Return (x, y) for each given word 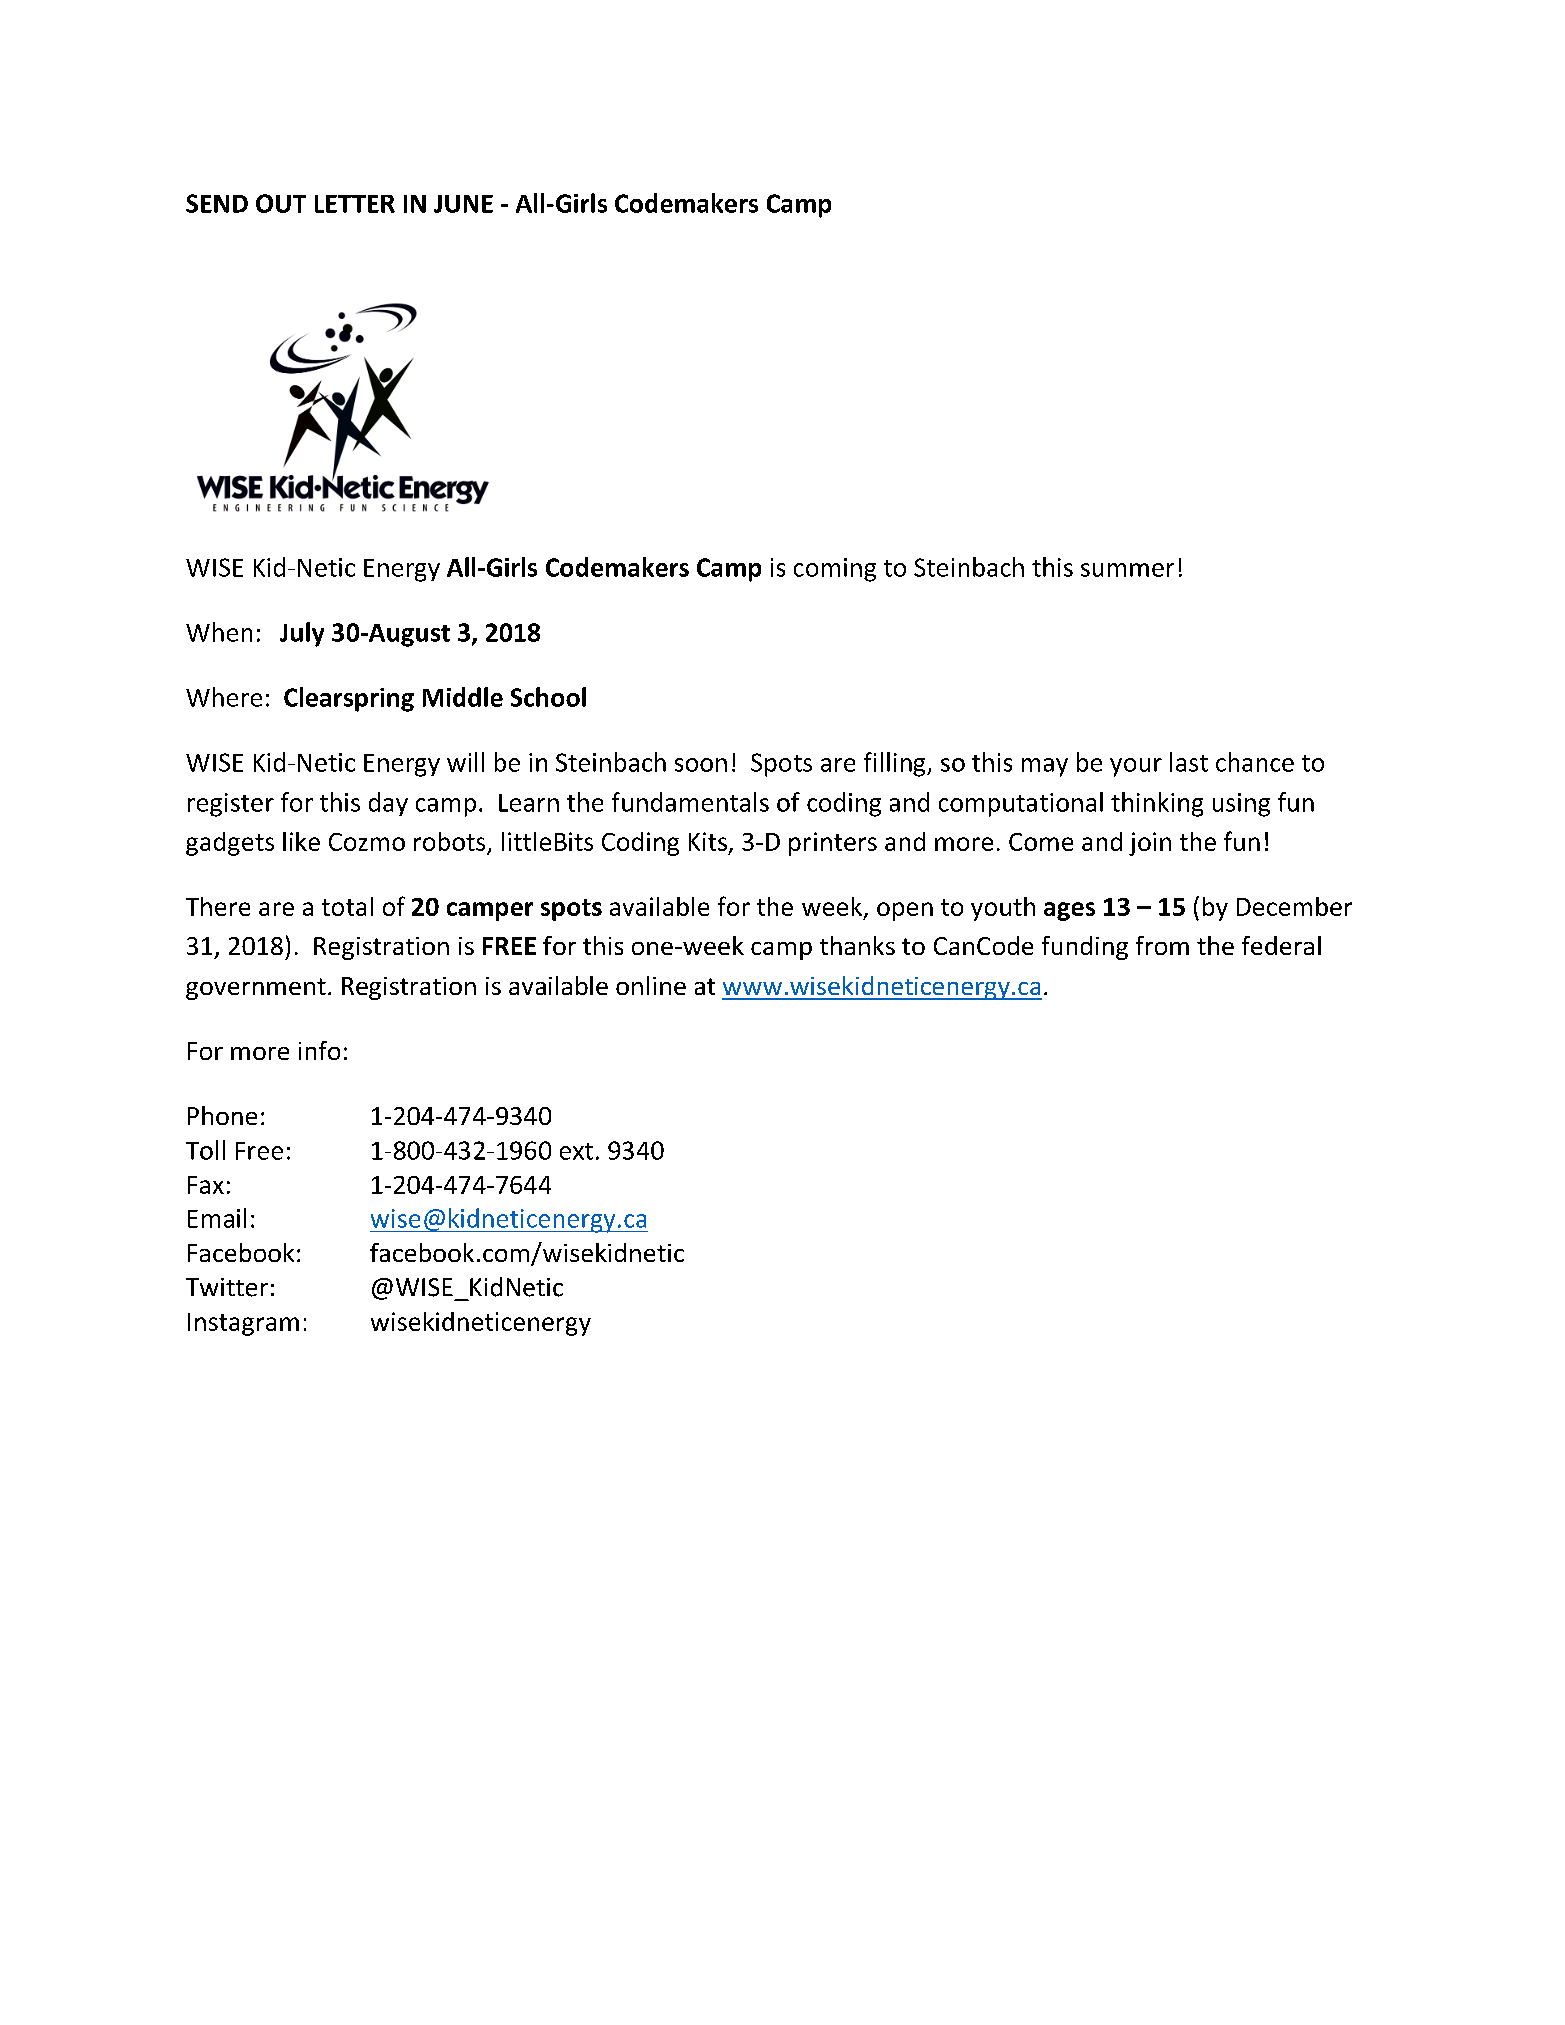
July (302, 634)
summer (1127, 570)
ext (576, 1151)
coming (835, 570)
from (1162, 945)
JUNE (463, 204)
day (388, 804)
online (651, 985)
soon (701, 765)
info (319, 1050)
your (1136, 767)
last (1189, 762)
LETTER (355, 204)
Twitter (227, 1287)
